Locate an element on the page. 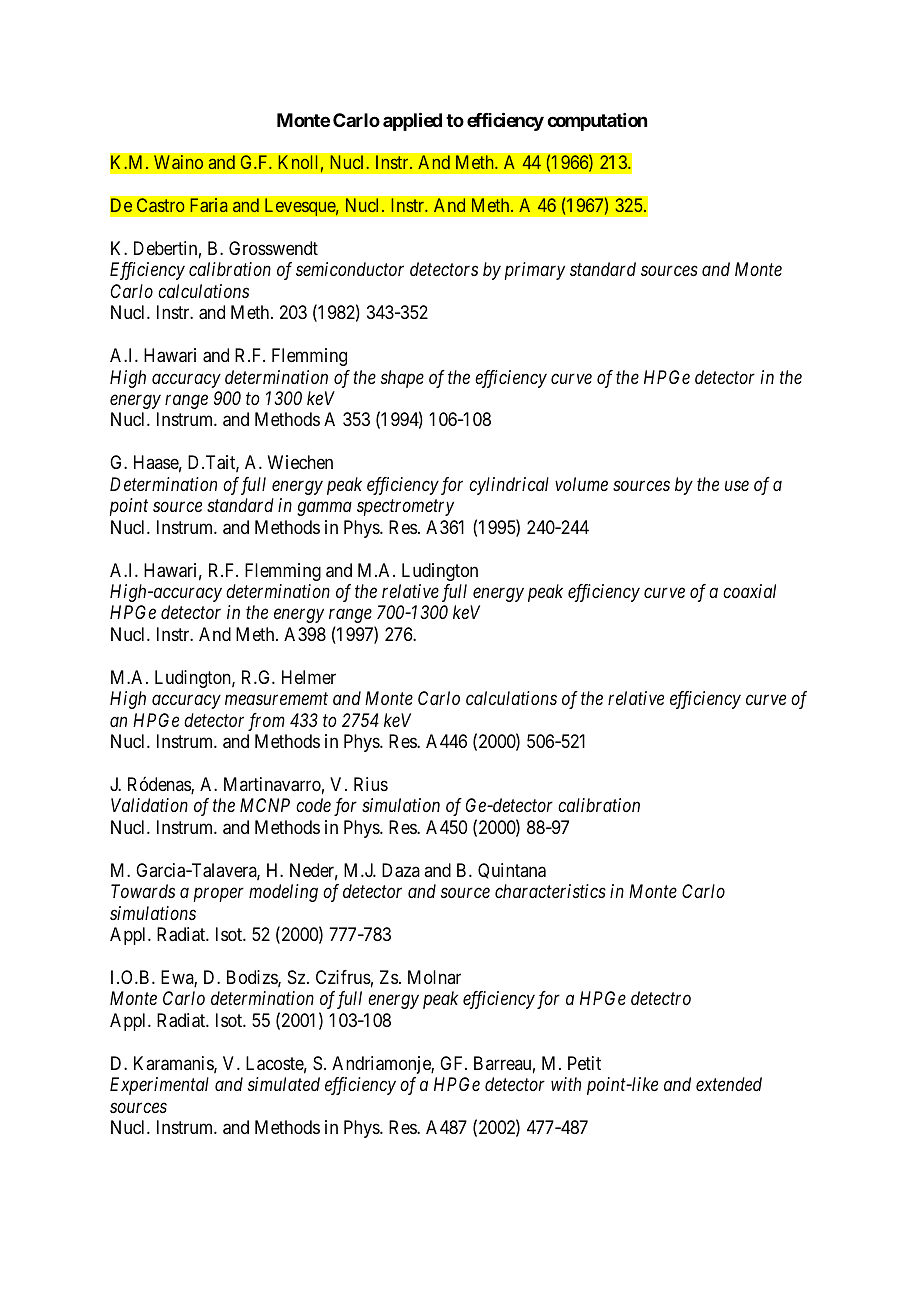 Image resolution: width=924 pixels, height=1308 pixels. with is located at coordinates (566, 1084).
